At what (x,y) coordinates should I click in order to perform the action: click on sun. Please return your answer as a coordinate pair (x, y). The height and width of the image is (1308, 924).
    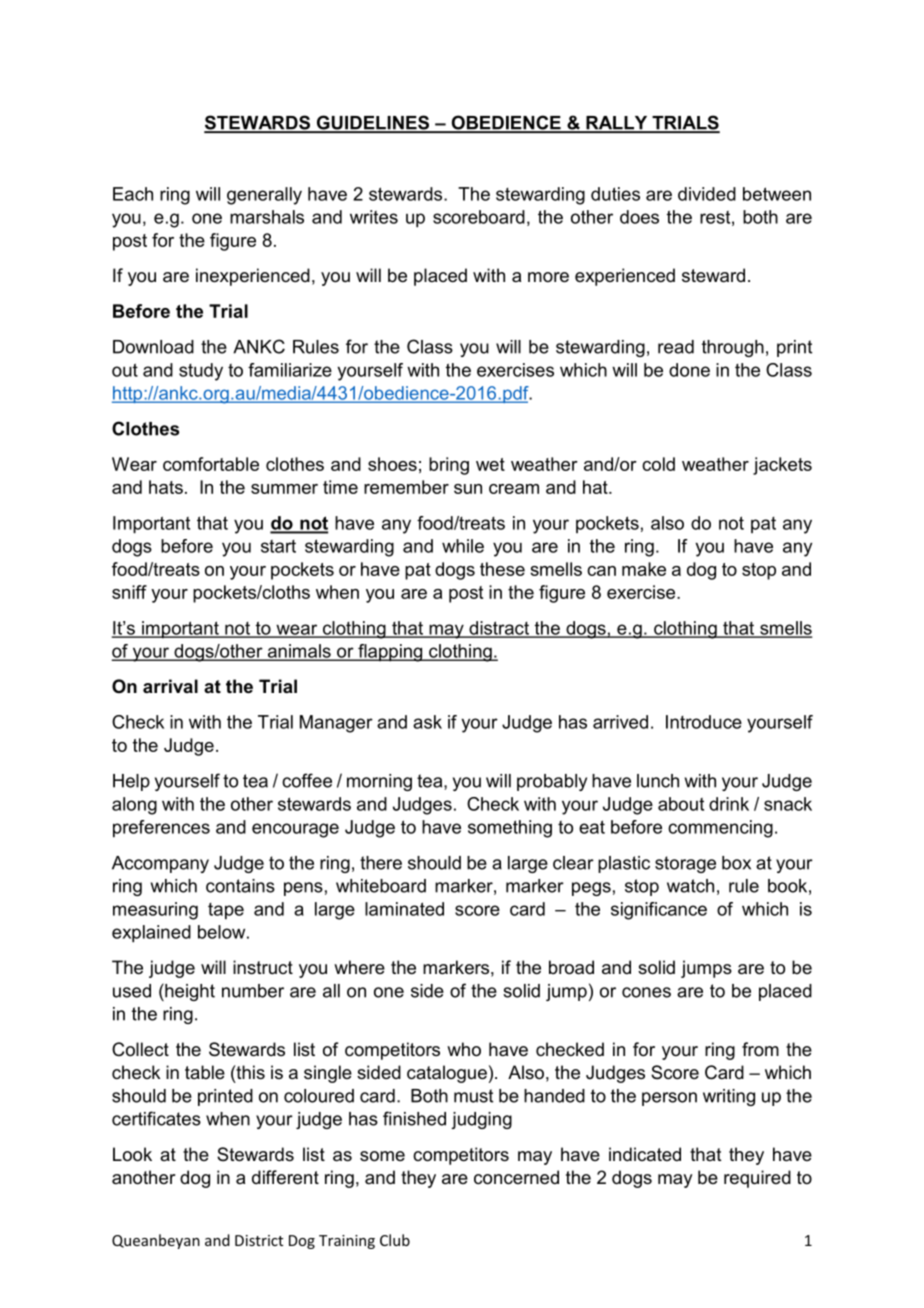
    Looking at the image, I should click on (468, 489).
